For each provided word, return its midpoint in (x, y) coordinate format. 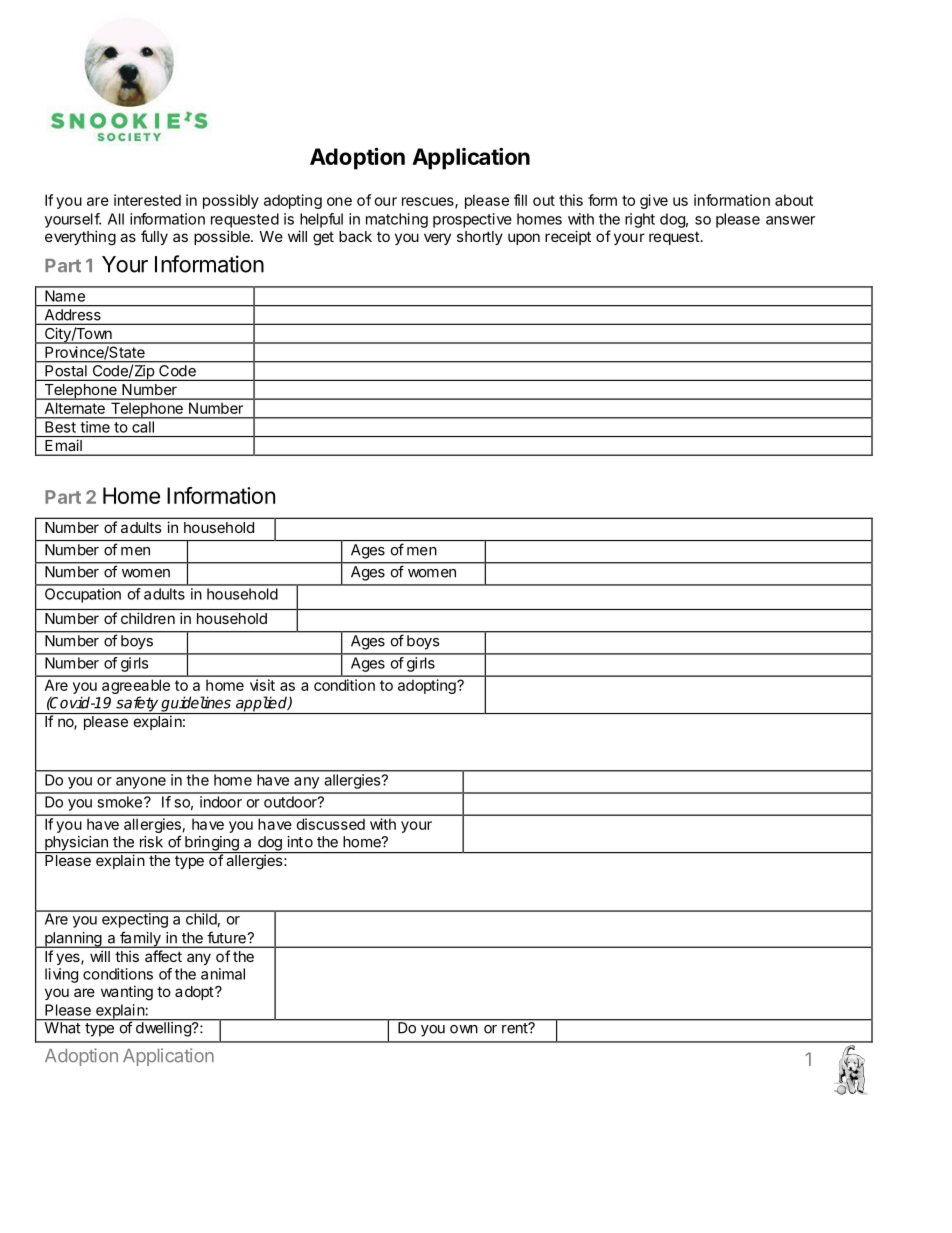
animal (223, 974)
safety (137, 705)
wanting (127, 993)
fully (154, 237)
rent (515, 1028)
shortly (480, 238)
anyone (141, 783)
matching (397, 220)
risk (151, 842)
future (226, 938)
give (654, 201)
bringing (212, 844)
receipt (568, 237)
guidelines (196, 705)
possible (223, 237)
